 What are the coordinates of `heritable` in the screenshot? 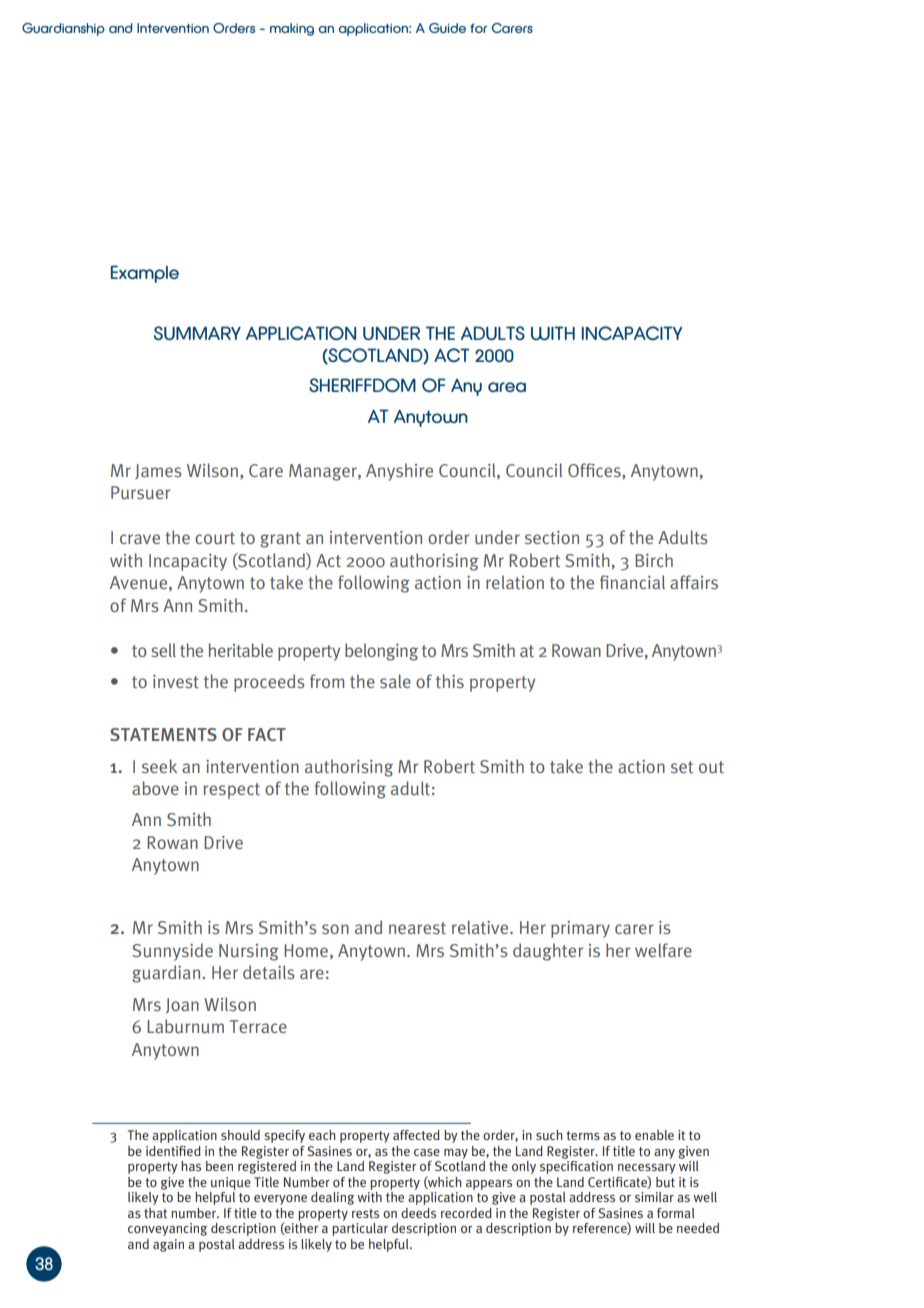 It's located at (241, 650).
